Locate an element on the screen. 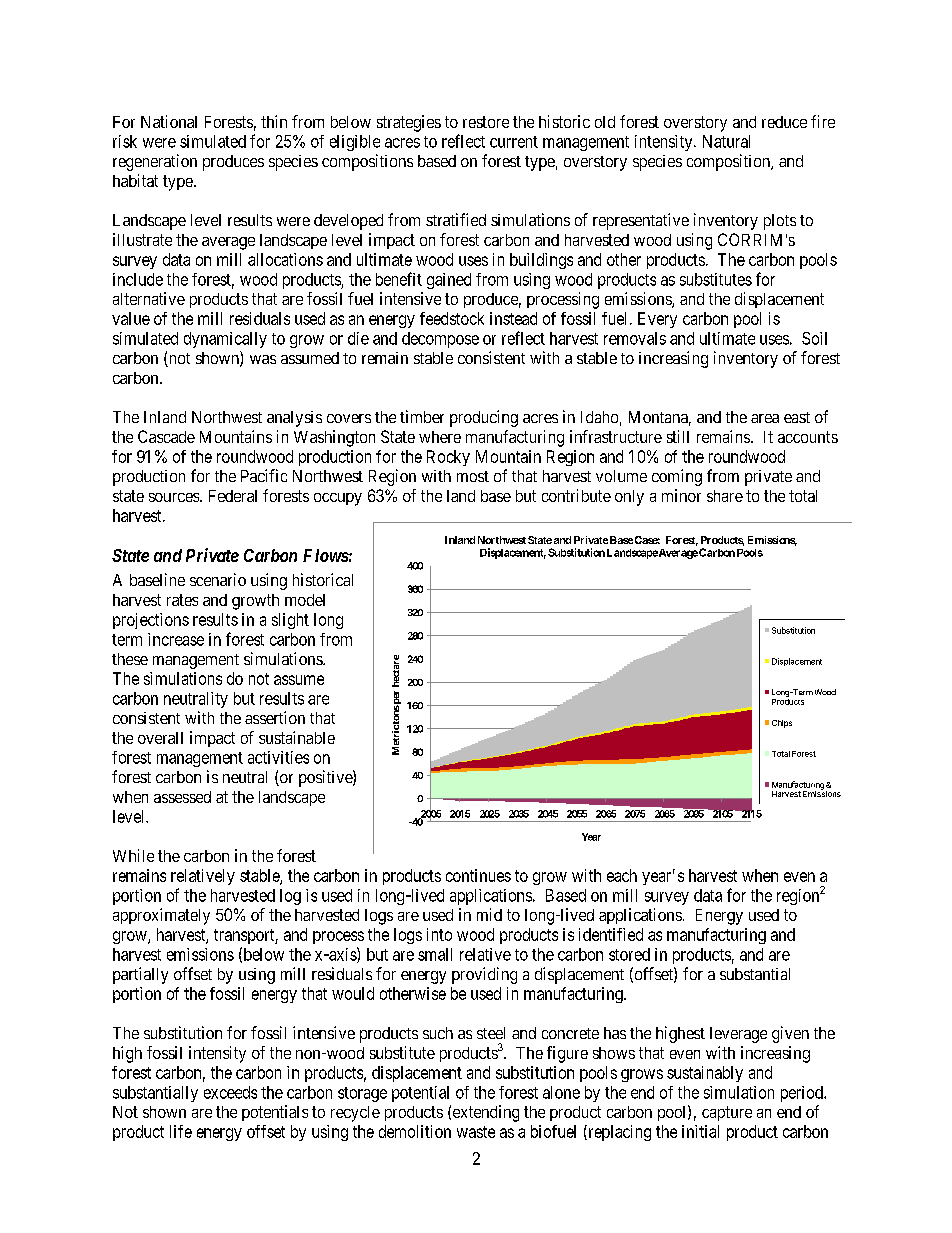 Image resolution: width=952 pixels, height=1233 pixels. capture is located at coordinates (727, 1113).
